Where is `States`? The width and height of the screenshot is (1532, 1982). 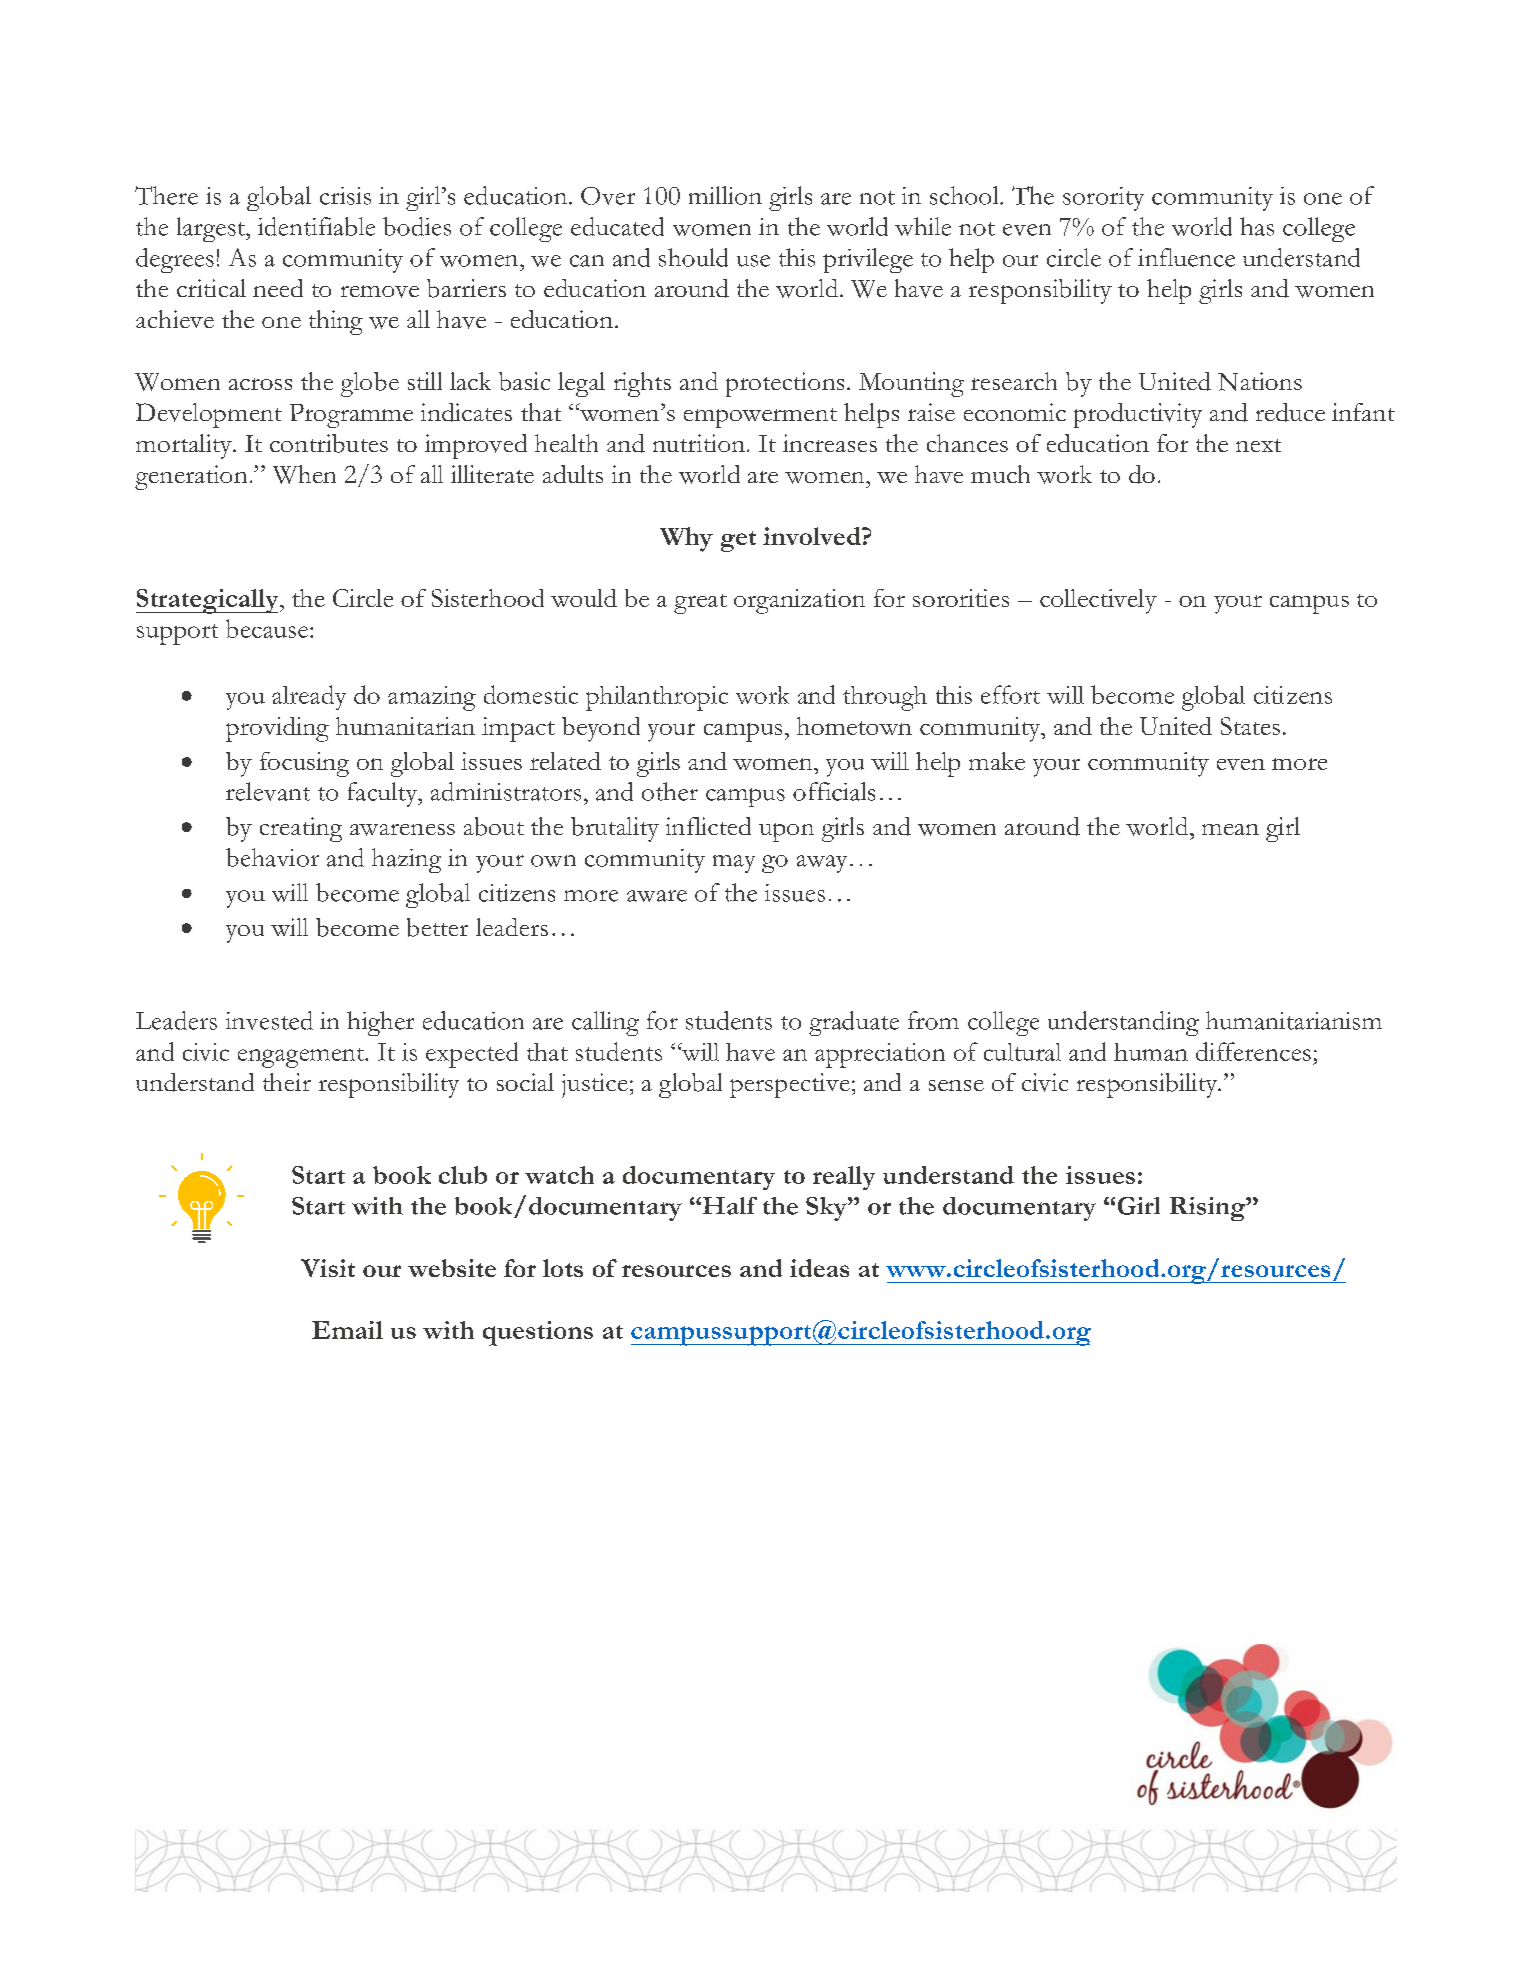 States is located at coordinates (1250, 726).
